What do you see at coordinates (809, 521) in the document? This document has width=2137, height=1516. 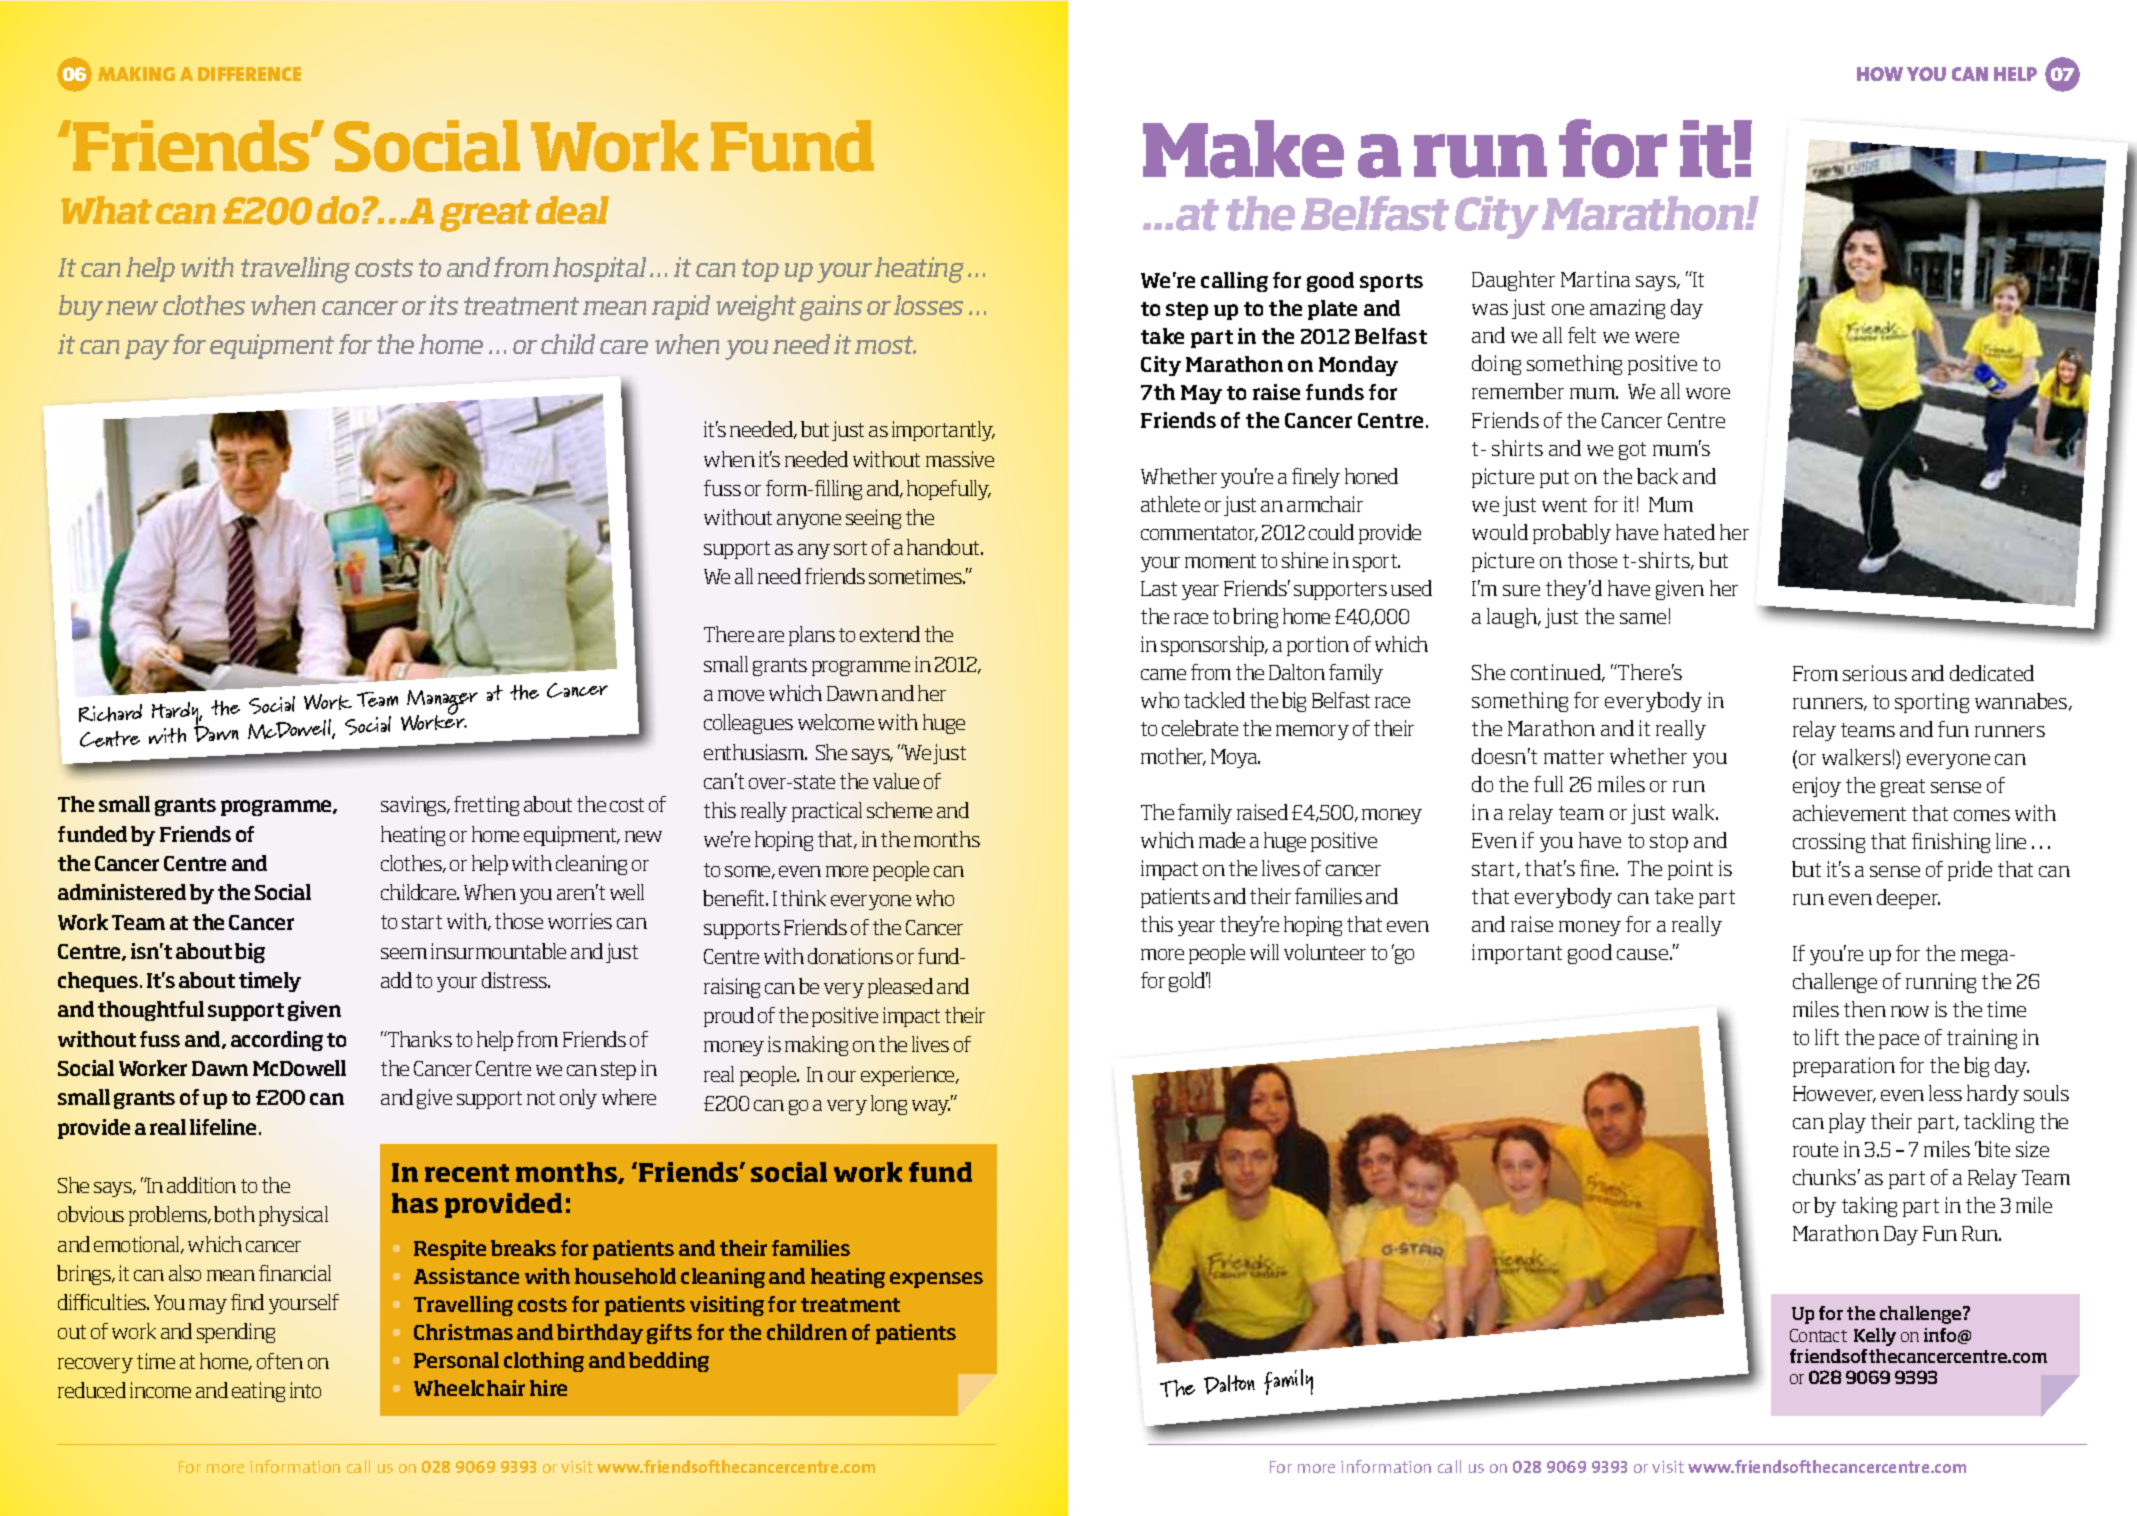 I see `anyone` at bounding box center [809, 521].
